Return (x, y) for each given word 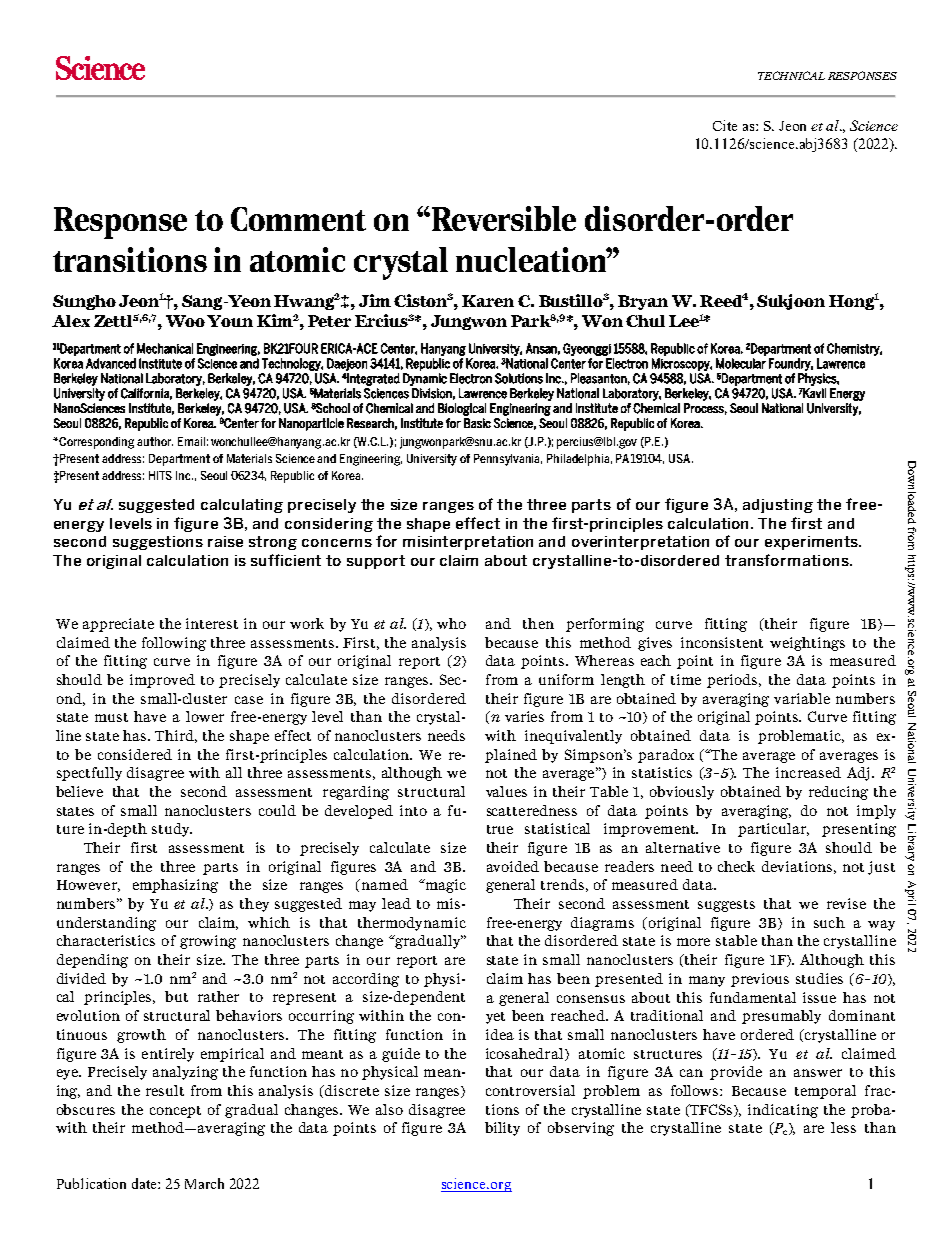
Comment (298, 219)
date (145, 1183)
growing (208, 942)
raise (225, 541)
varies (524, 716)
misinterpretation (468, 543)
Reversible (502, 218)
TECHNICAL (791, 75)
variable (802, 698)
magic (444, 886)
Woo (185, 321)
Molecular (741, 363)
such (829, 922)
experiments (812, 543)
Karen (488, 301)
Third (176, 736)
